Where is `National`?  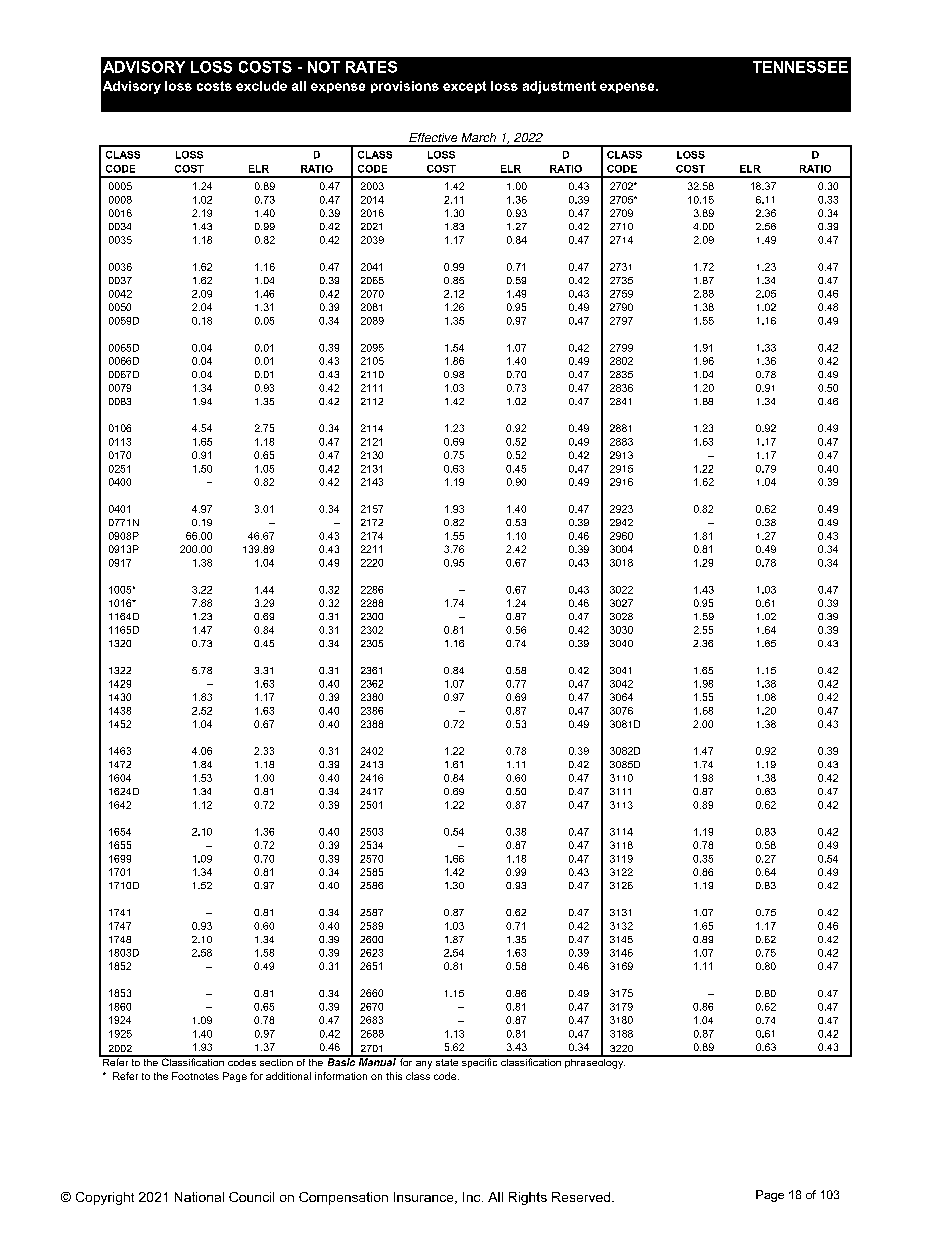 National is located at coordinates (199, 1197).
